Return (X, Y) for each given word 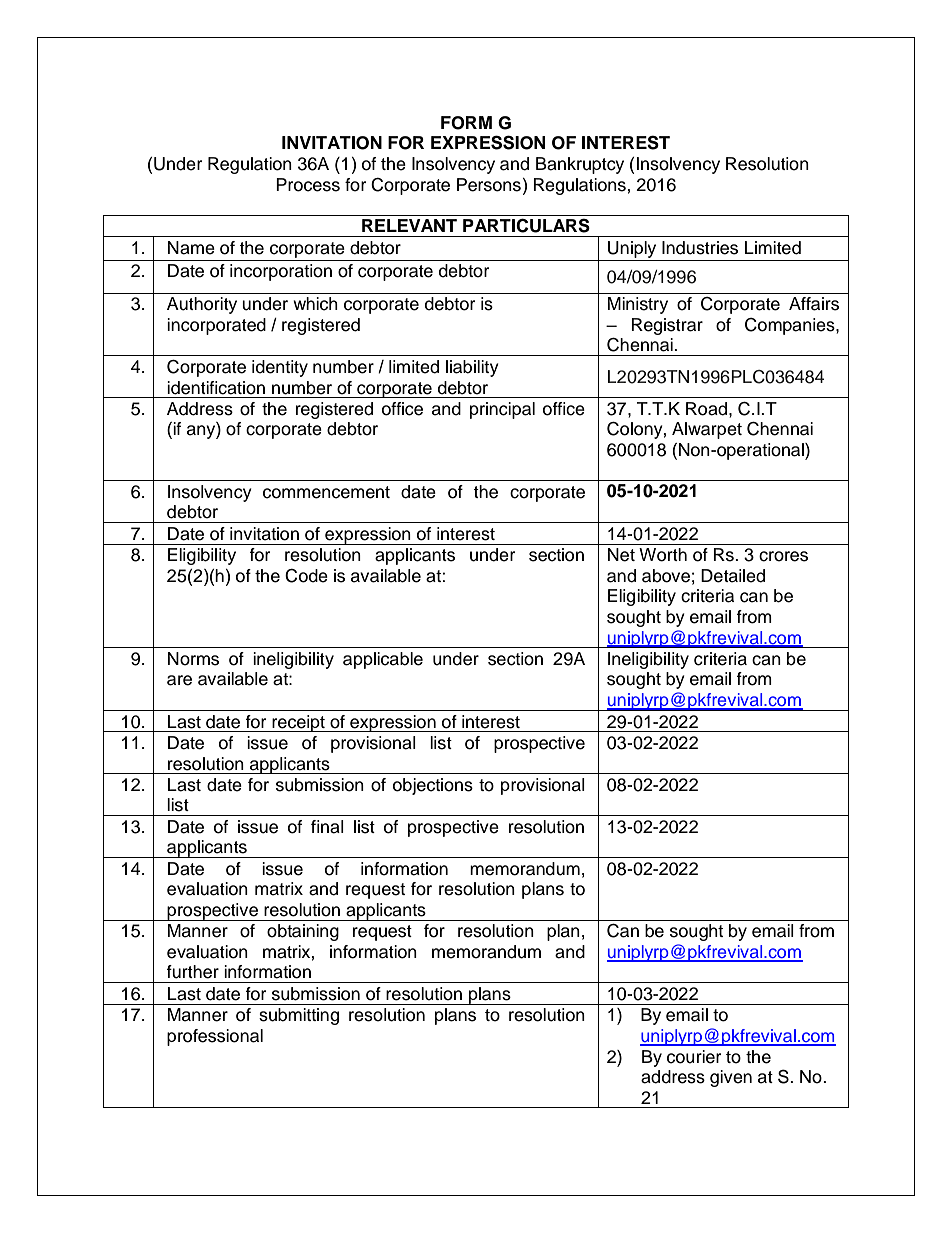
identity (280, 368)
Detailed (733, 576)
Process (308, 185)
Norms (193, 659)
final (327, 827)
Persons (489, 185)
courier (694, 1057)
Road (706, 409)
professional (215, 1037)
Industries (700, 248)
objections (433, 786)
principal (502, 410)
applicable (383, 660)
